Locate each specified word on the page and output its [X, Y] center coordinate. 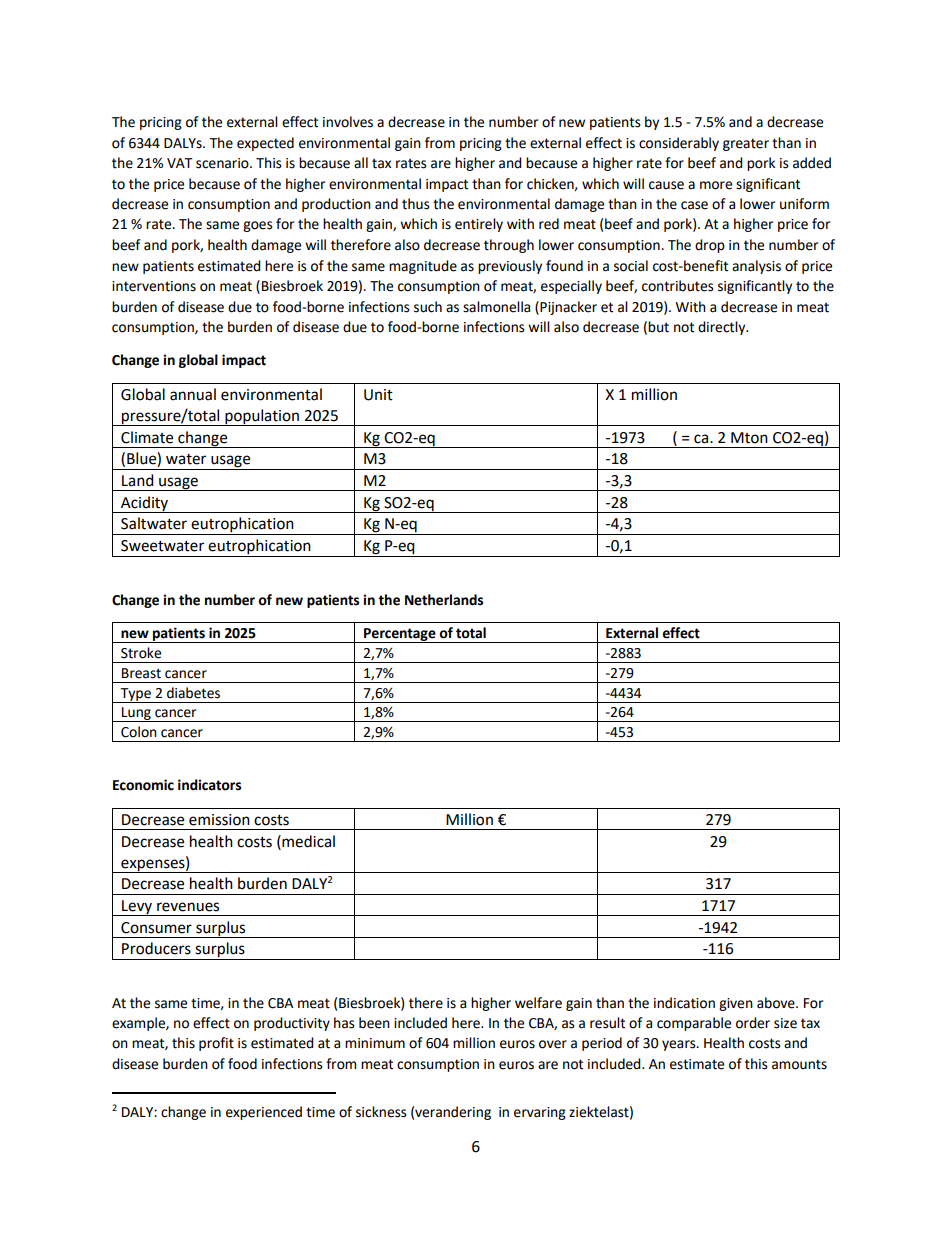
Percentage [400, 635]
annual [193, 394]
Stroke [141, 653]
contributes [678, 286]
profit [216, 1044]
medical [307, 841]
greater [746, 144]
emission [219, 820]
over [553, 1044]
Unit [378, 395]
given [736, 1004]
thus [416, 204]
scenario [223, 163]
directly [723, 328]
